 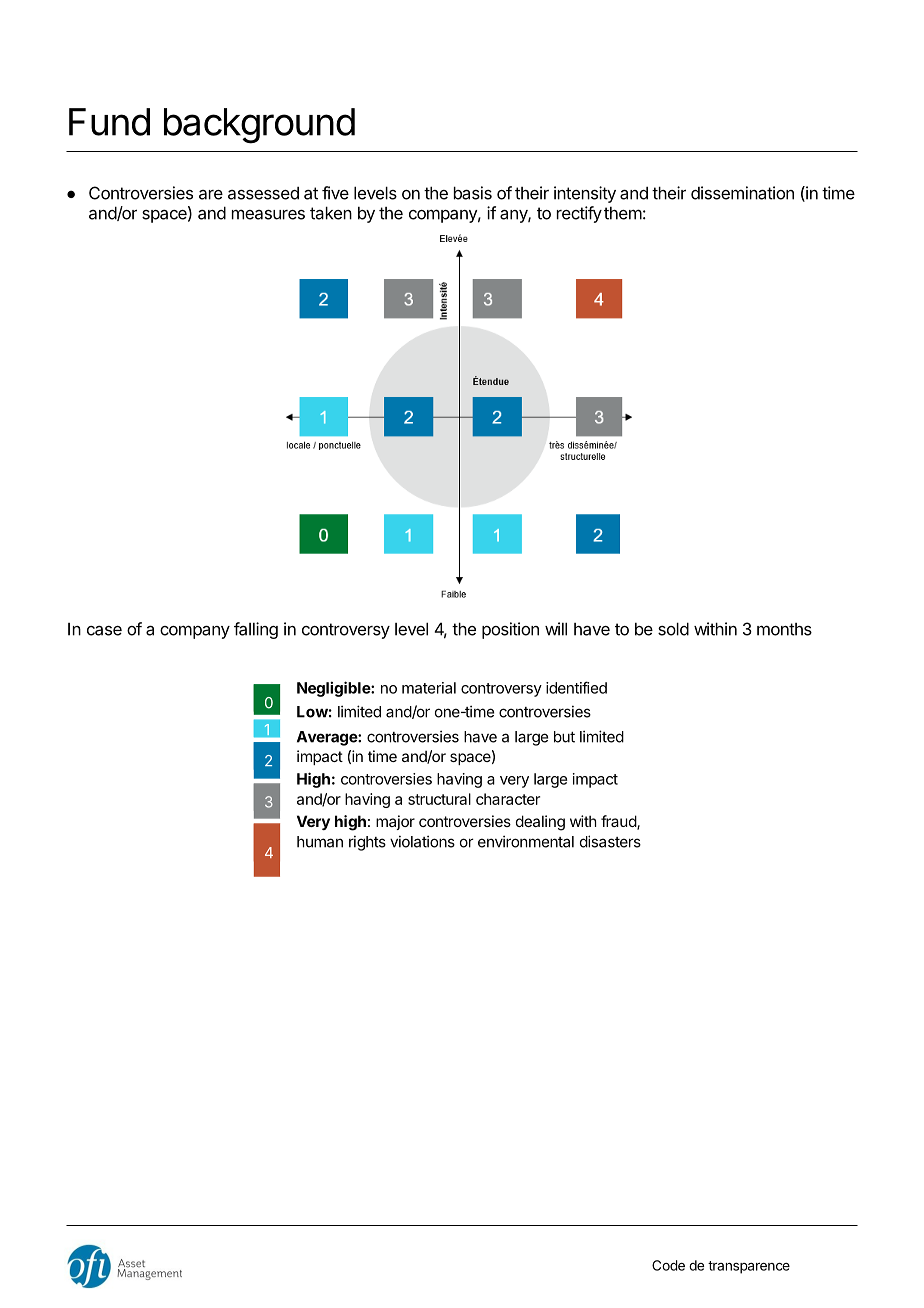 I want to click on Code, so click(x=668, y=1265).
